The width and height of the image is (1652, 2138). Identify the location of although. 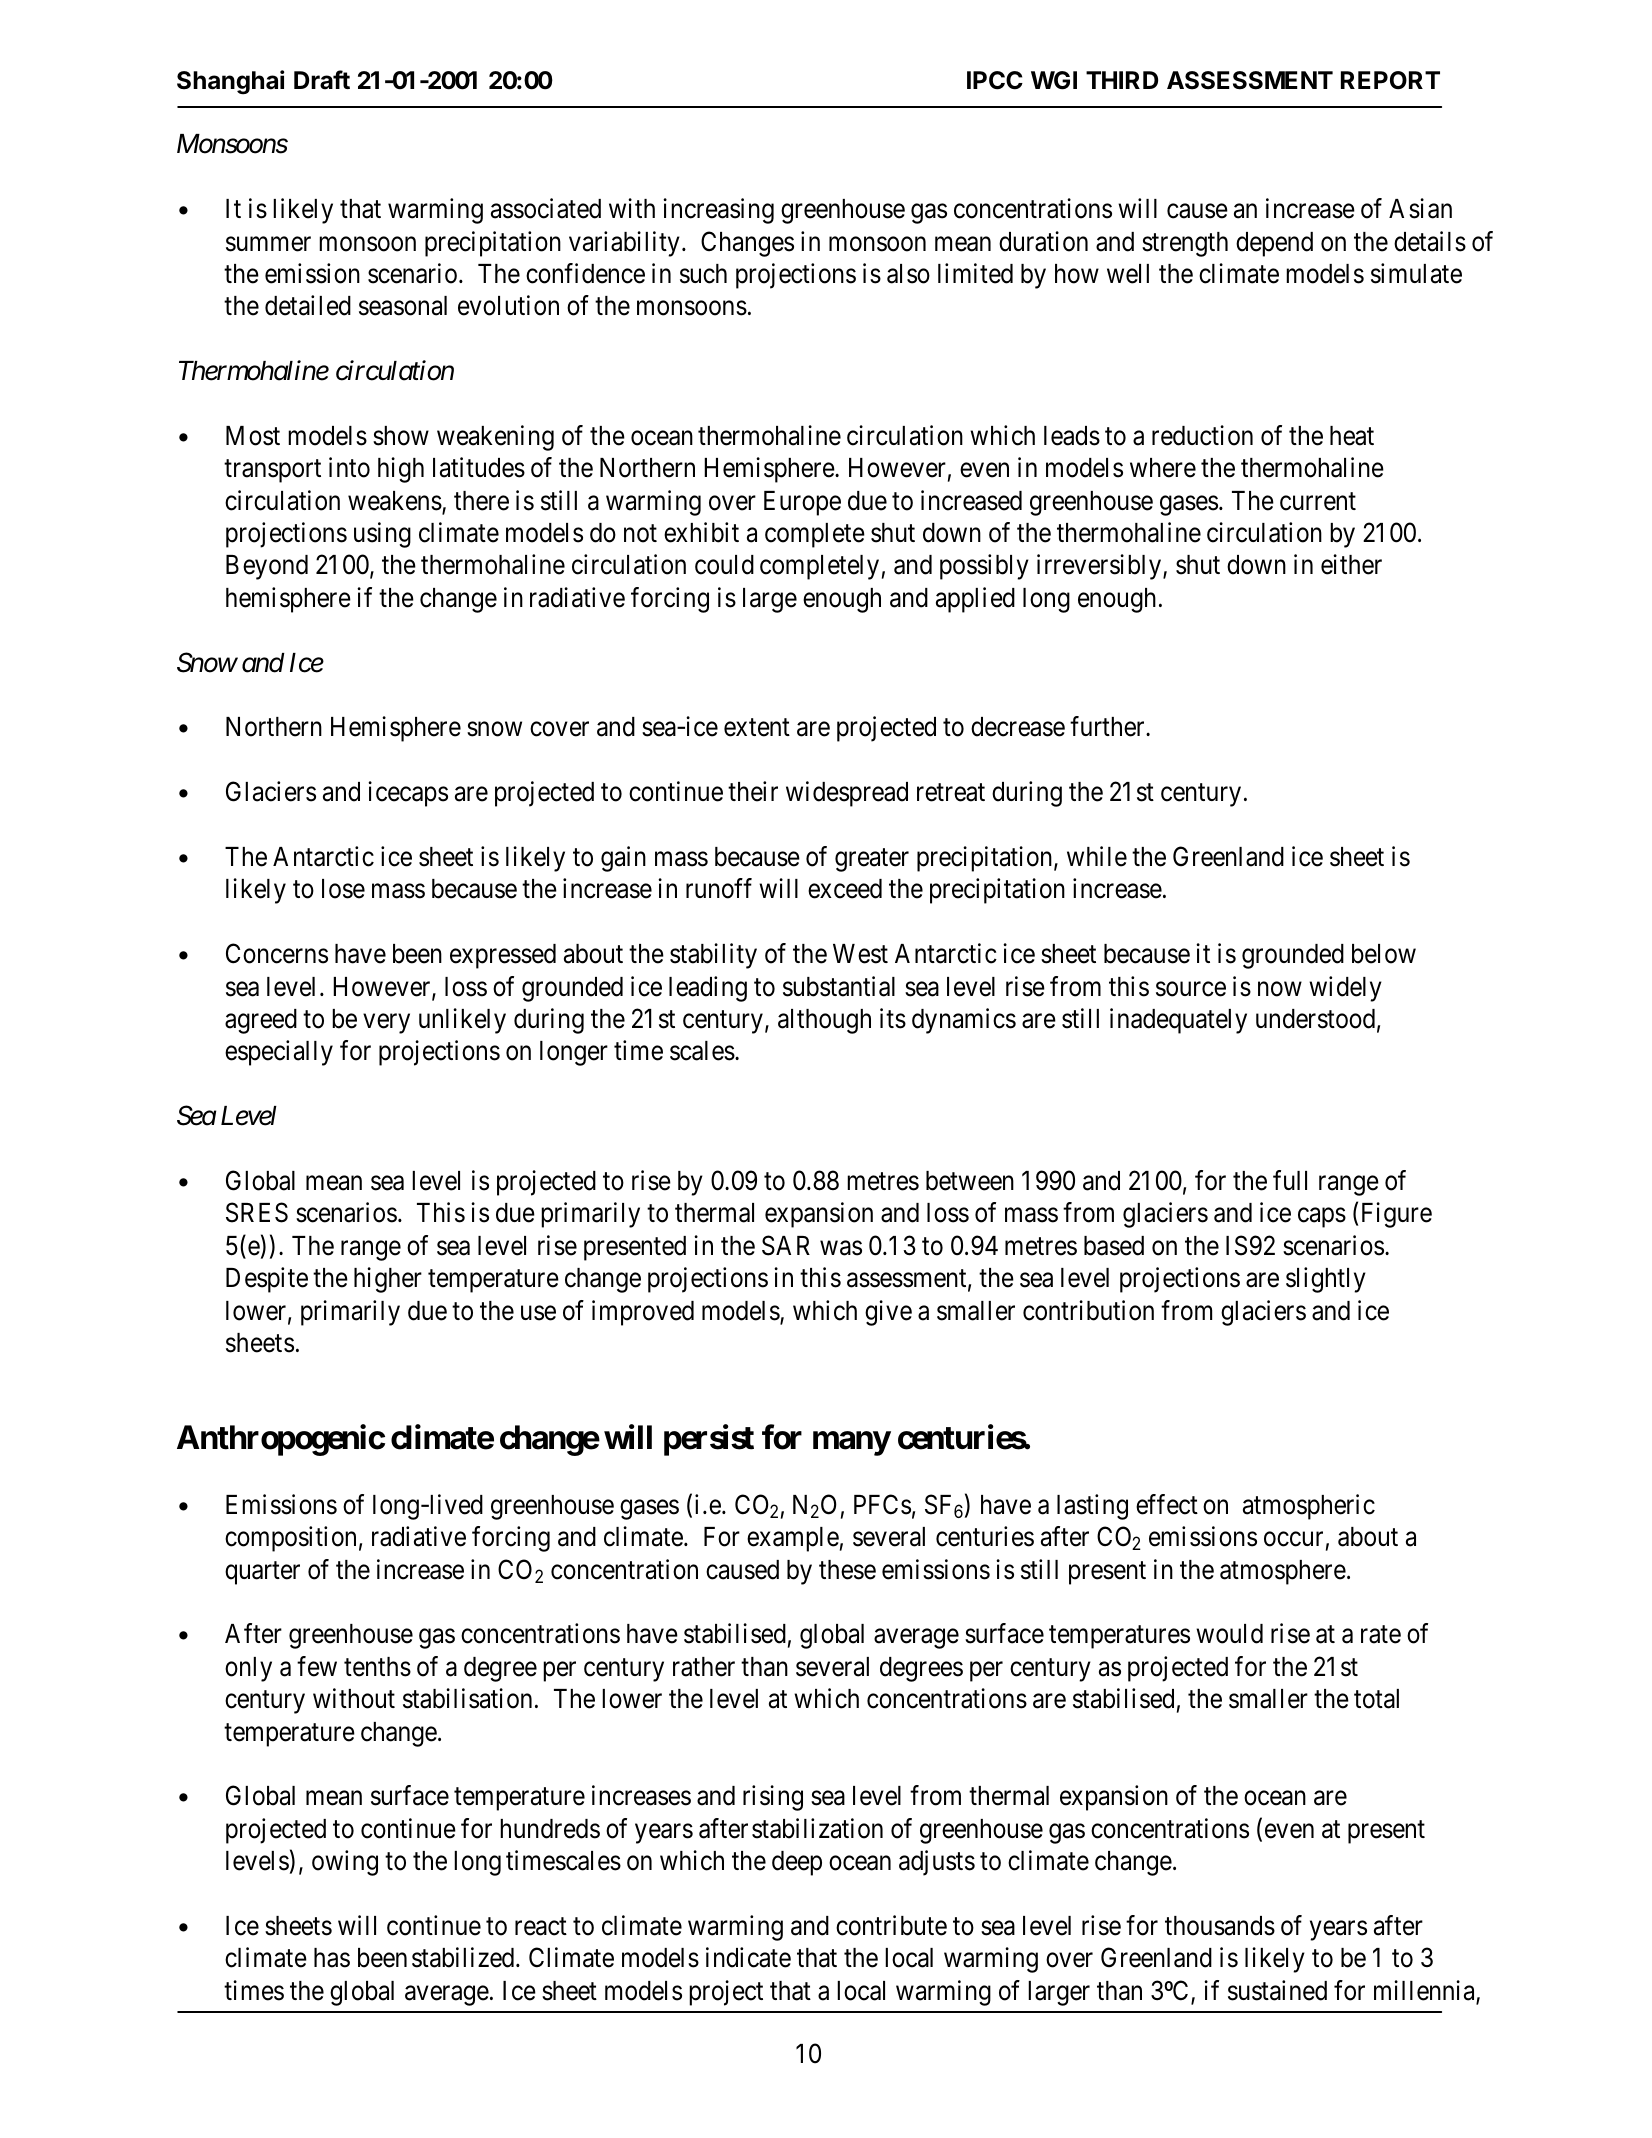
(824, 1021).
